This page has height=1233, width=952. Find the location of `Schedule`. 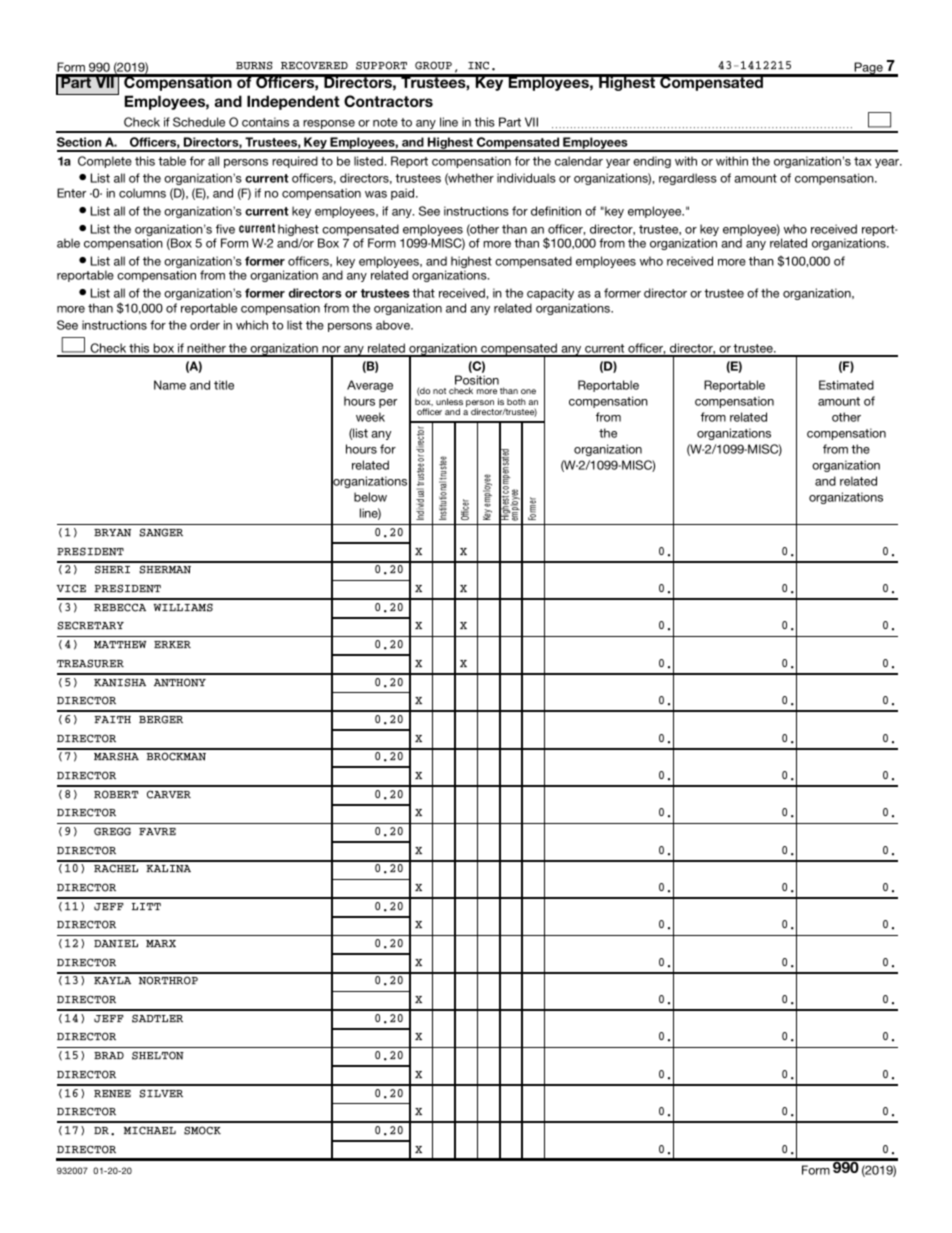

Schedule is located at coordinates (199, 122).
